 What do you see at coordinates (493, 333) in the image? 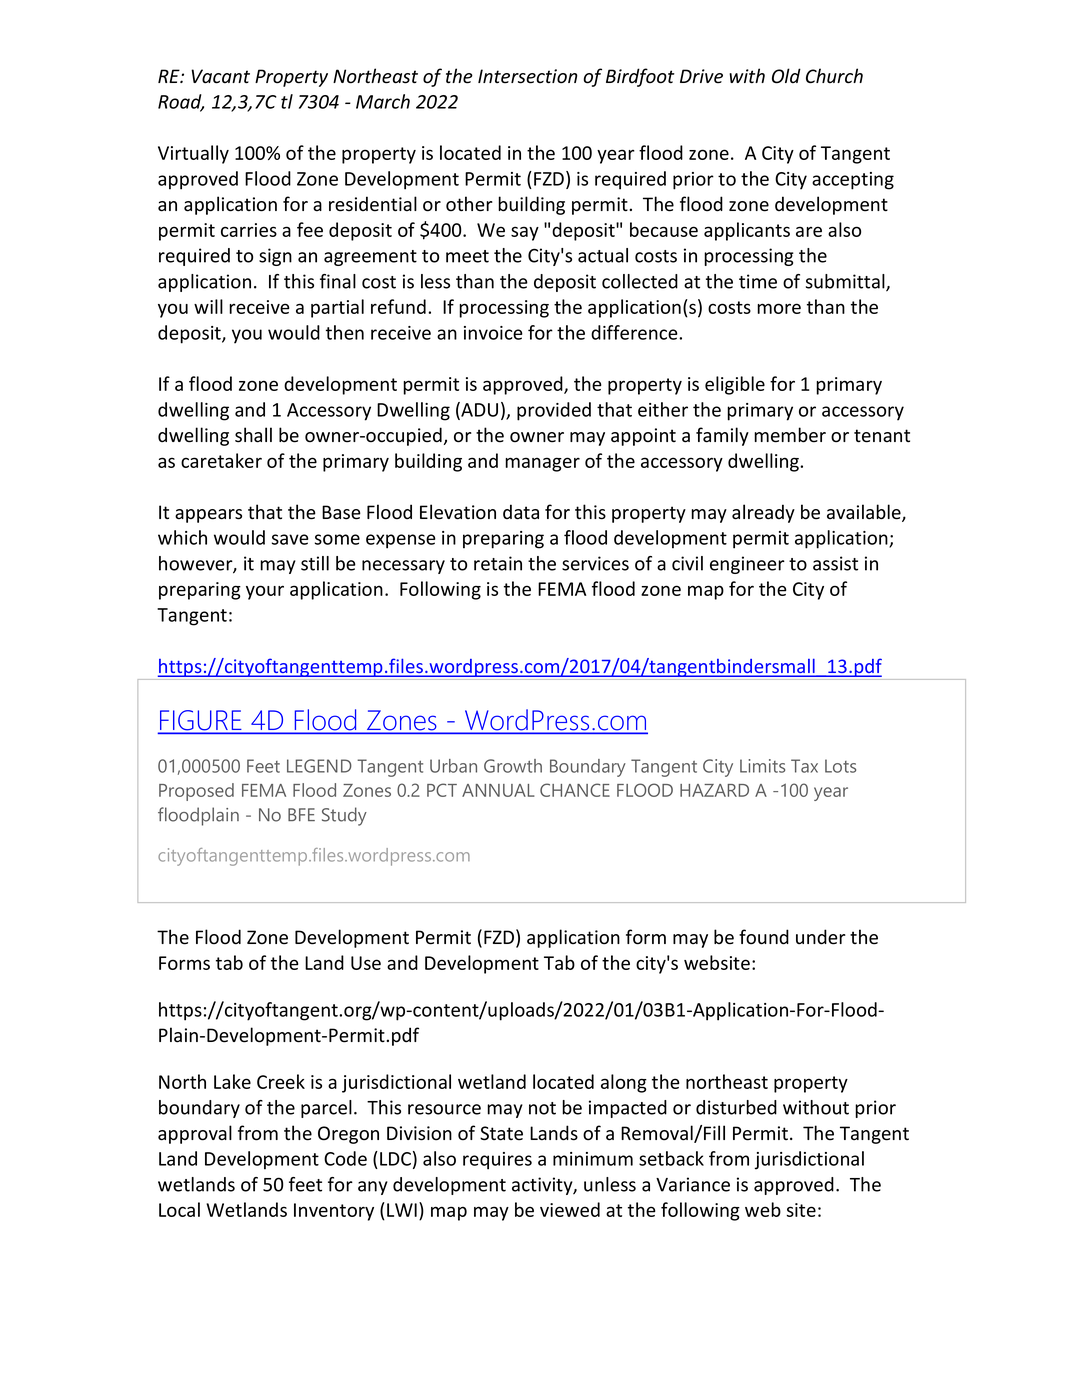
I see `invoice` at bounding box center [493, 333].
